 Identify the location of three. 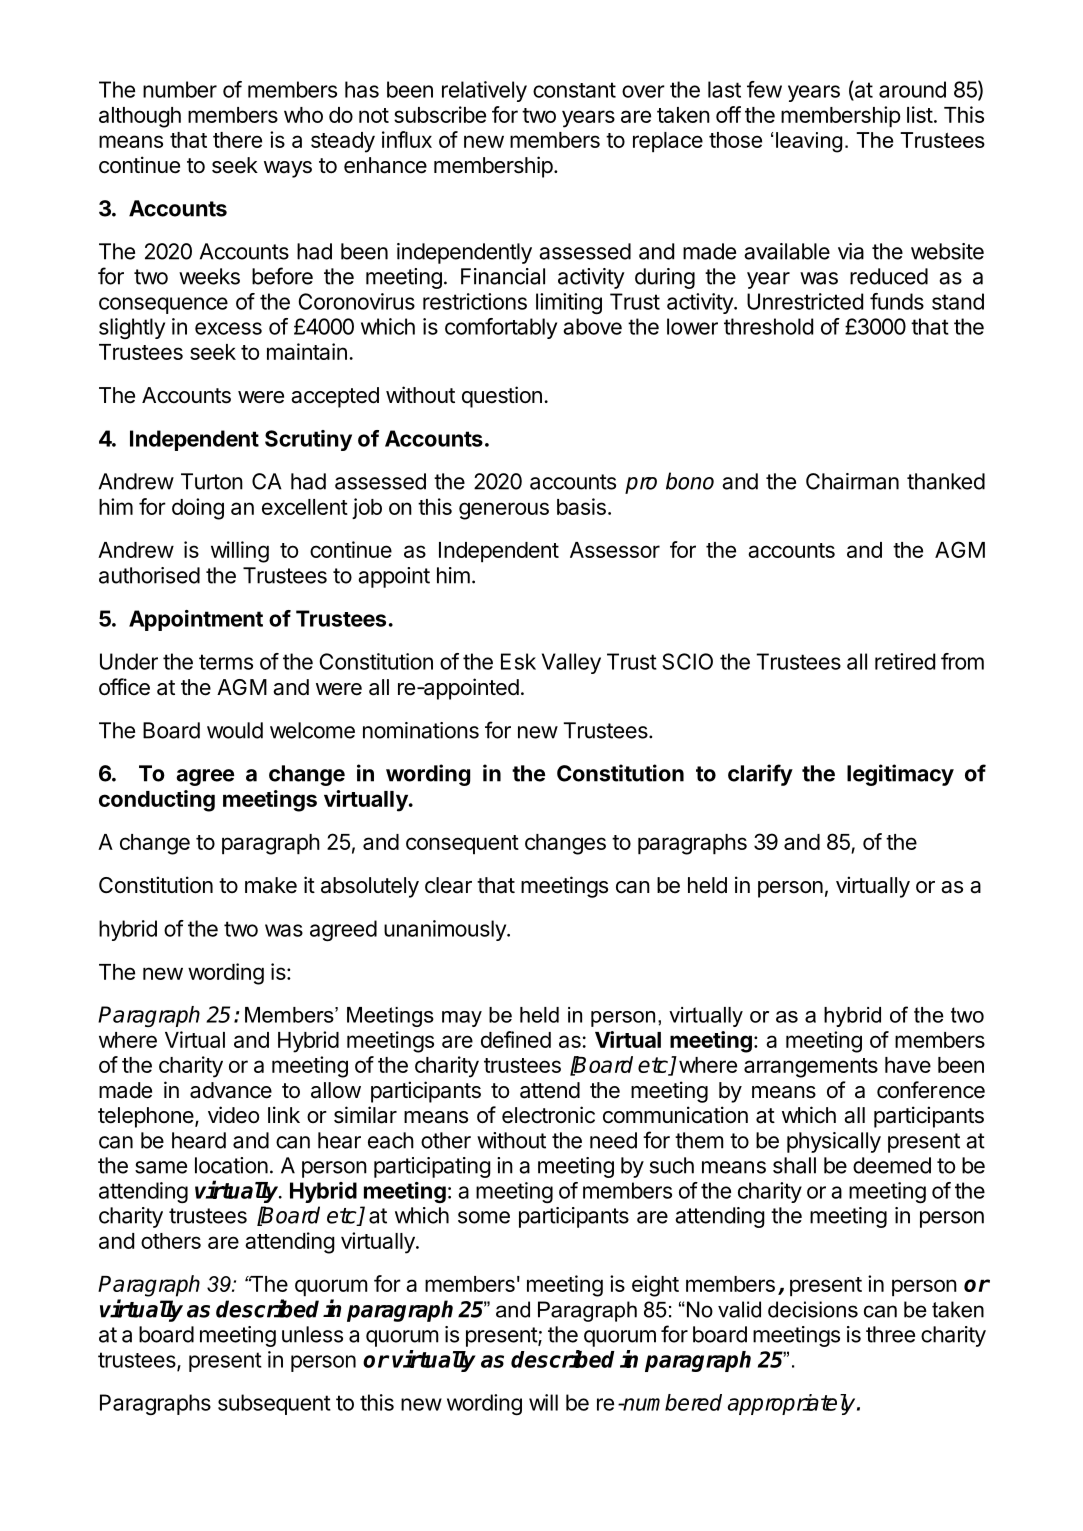
(890, 1334).
